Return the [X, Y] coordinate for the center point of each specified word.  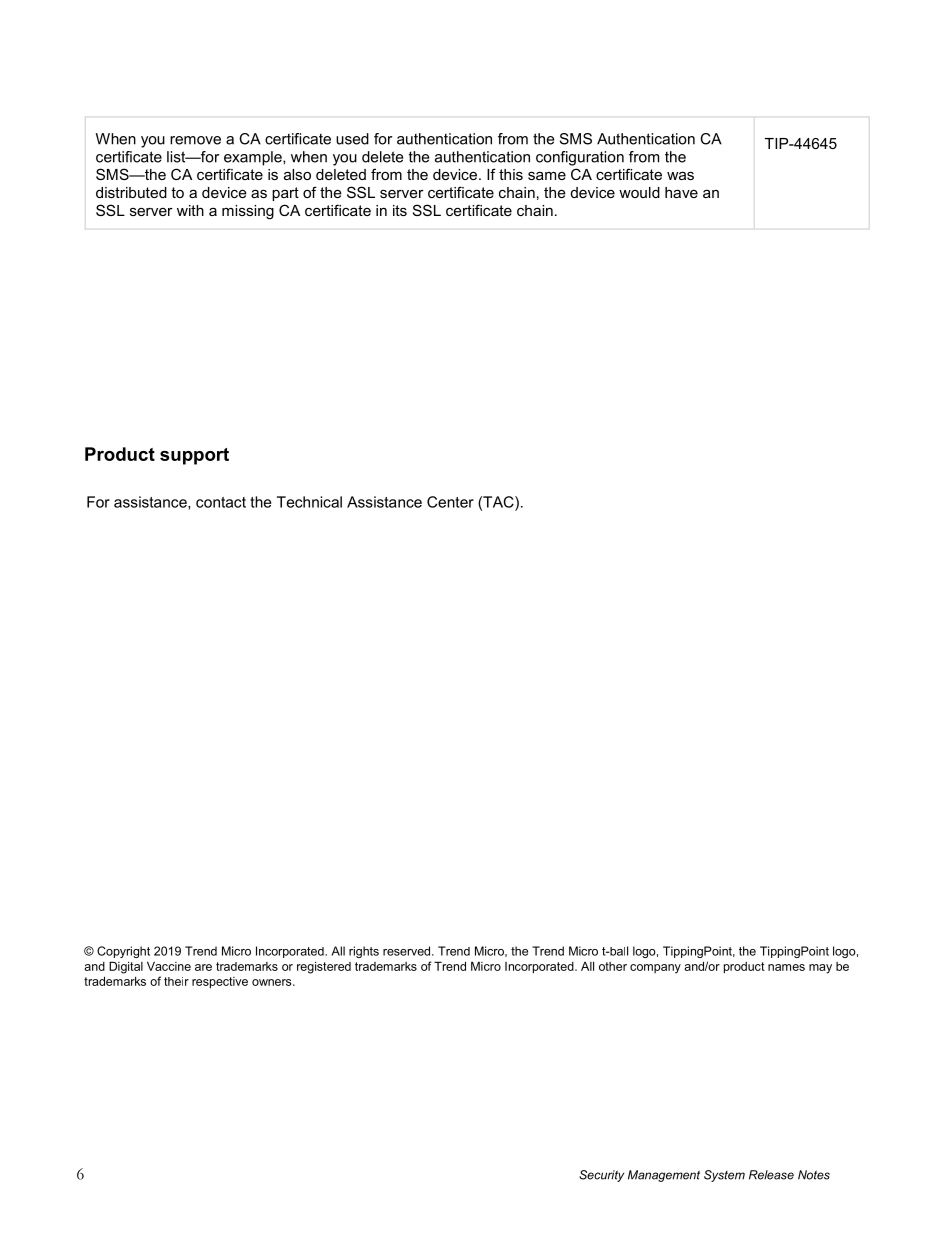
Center [450, 502]
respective [220, 983]
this [511, 174]
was [680, 175]
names [786, 967]
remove [195, 140]
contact [221, 502]
